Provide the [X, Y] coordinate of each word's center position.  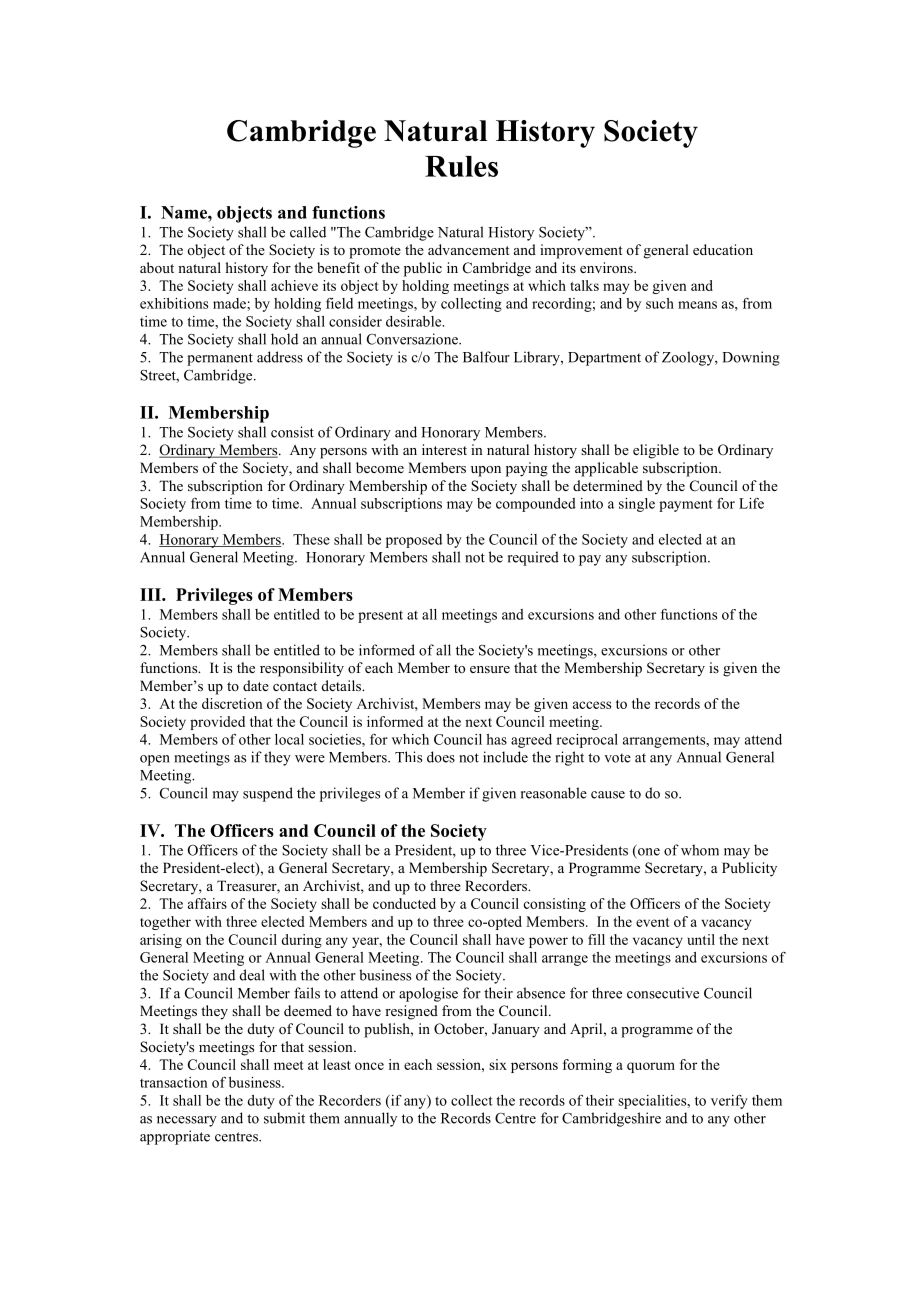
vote [617, 758]
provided [217, 723]
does [441, 757]
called [308, 232]
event [653, 922]
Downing [751, 358]
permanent [220, 359]
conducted [404, 903]
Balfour [486, 357]
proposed [414, 541]
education [723, 249]
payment [686, 505]
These [311, 539]
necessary [187, 1121]
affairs [207, 903]
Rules [461, 166]
